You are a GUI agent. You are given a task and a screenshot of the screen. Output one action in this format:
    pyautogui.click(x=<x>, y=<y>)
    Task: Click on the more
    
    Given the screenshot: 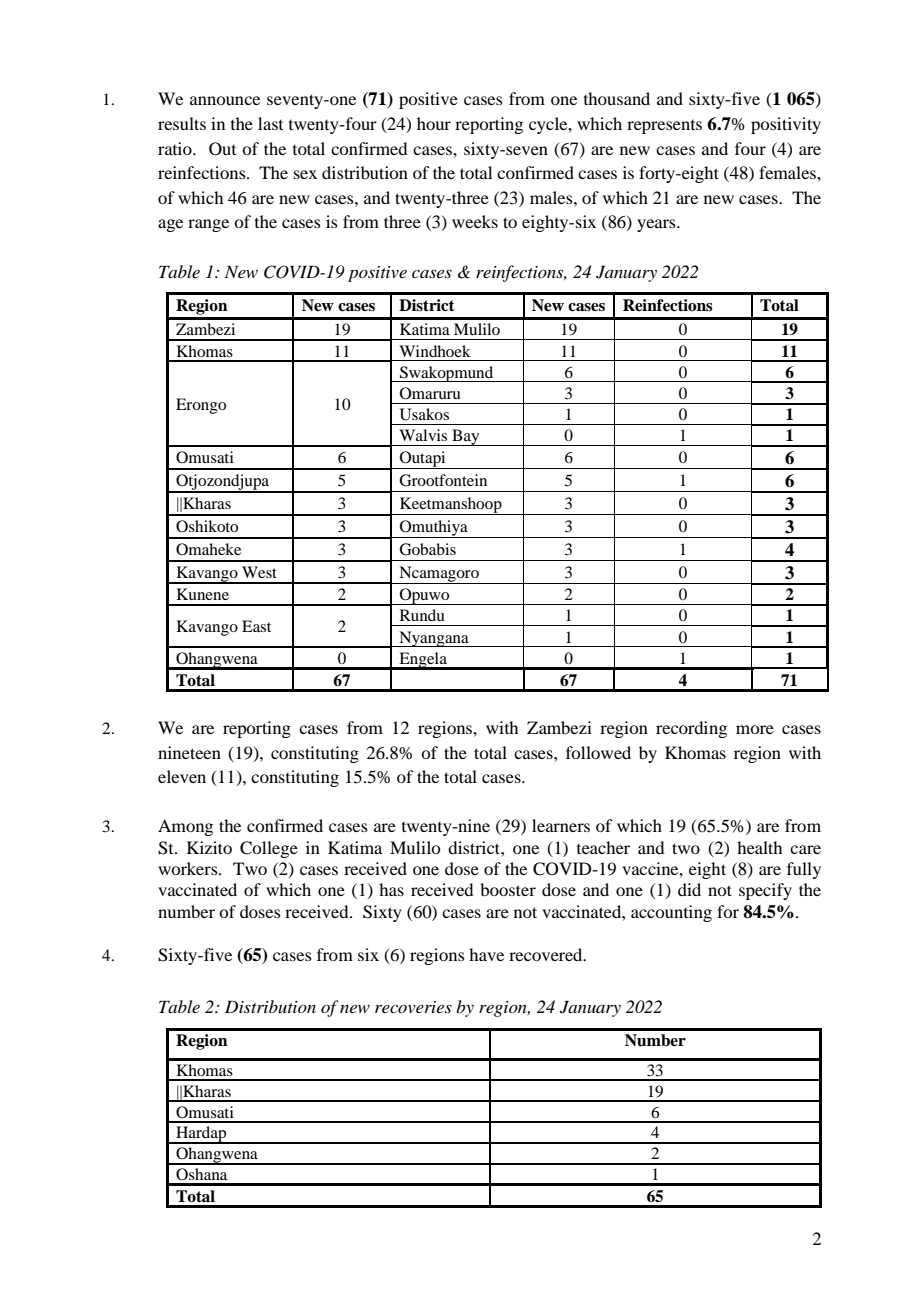 What is the action you would take?
    pyautogui.click(x=755, y=729)
